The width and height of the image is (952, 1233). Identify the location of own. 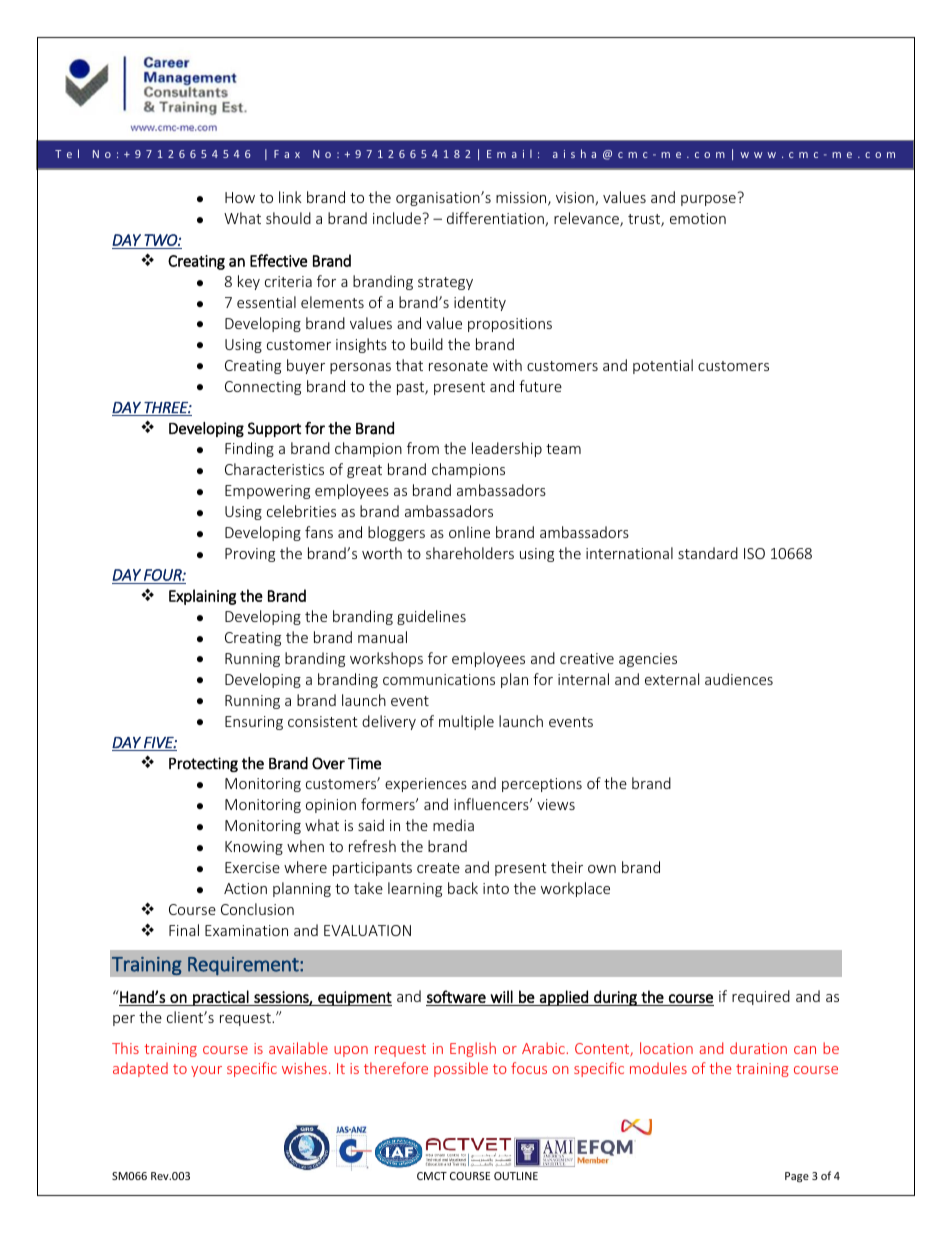
(602, 869).
